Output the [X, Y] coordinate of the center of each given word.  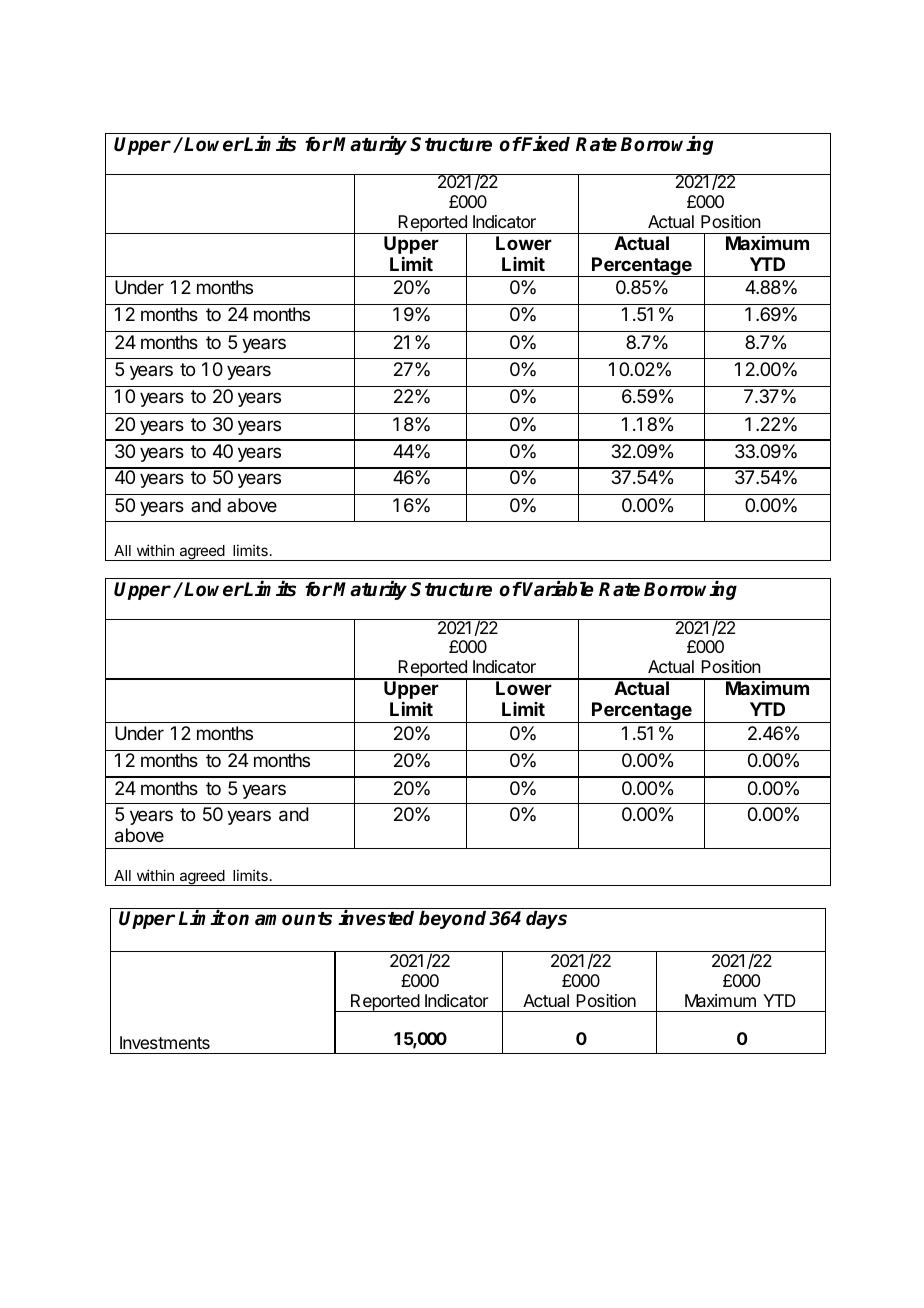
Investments [165, 1042]
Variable [558, 589]
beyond [454, 920]
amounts [293, 919]
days [546, 920]
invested [376, 918]
